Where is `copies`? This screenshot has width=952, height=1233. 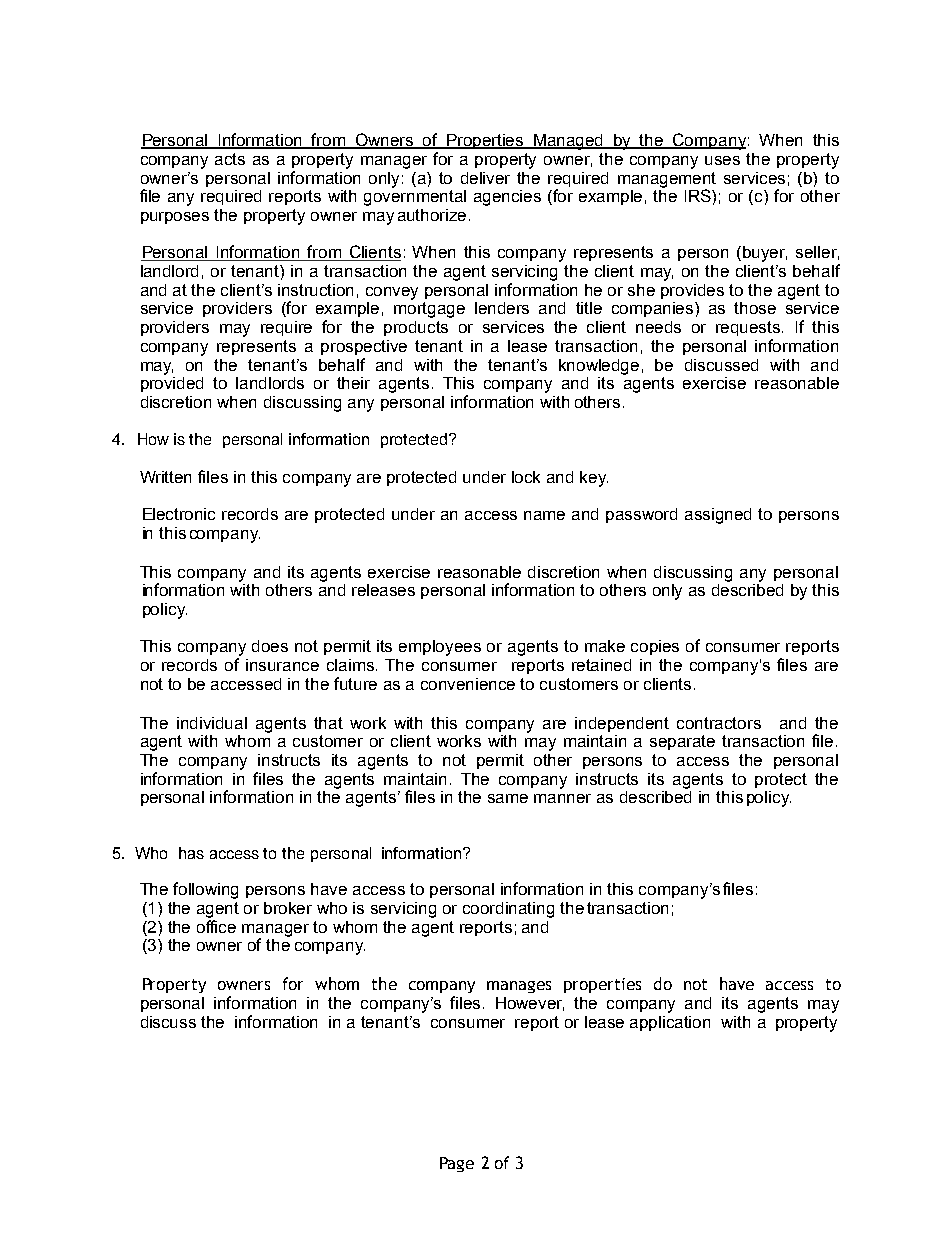 copies is located at coordinates (655, 647).
